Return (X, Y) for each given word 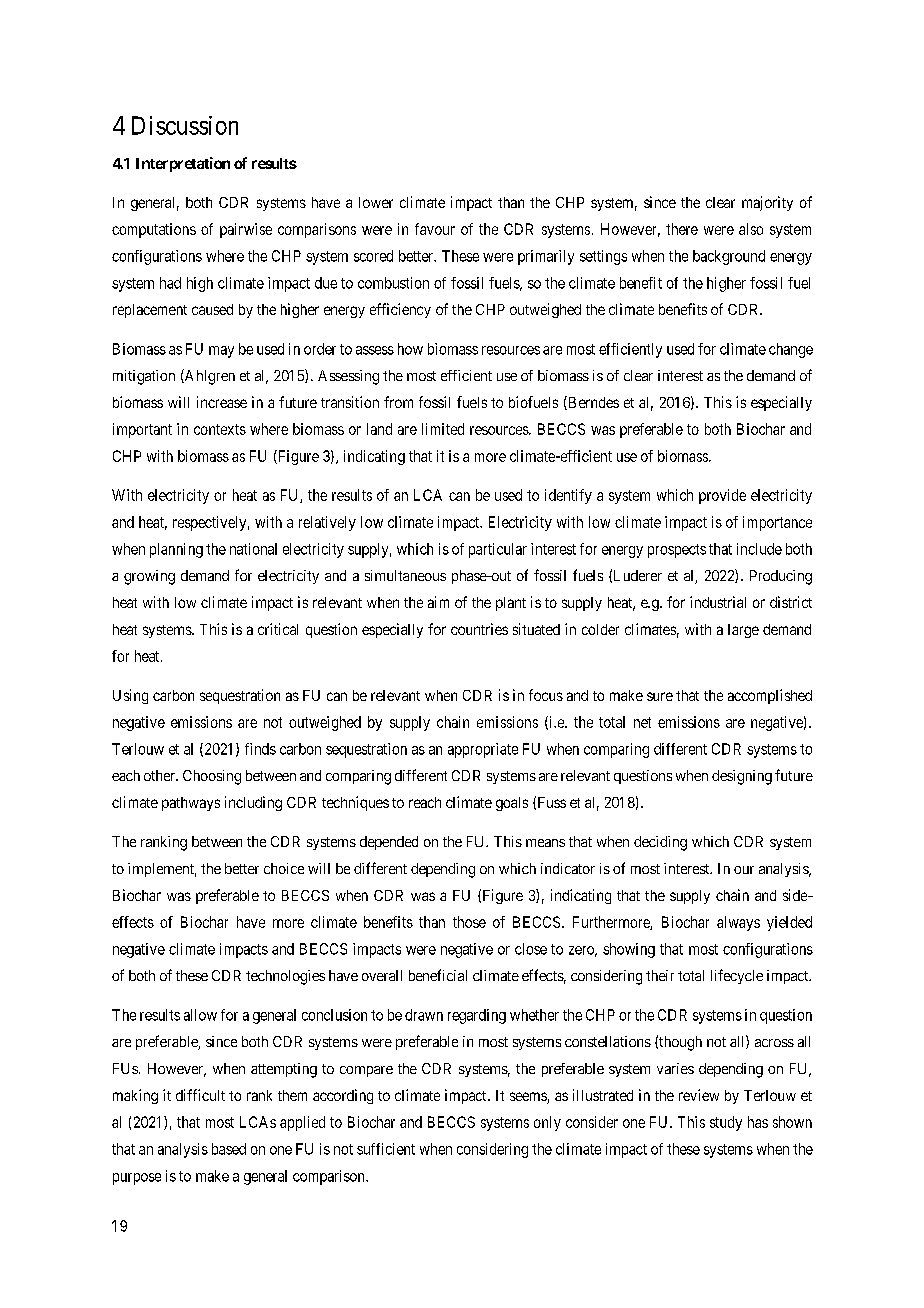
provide (722, 496)
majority (767, 203)
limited (443, 429)
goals (512, 804)
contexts (220, 429)
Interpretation (183, 164)
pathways (191, 804)
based (229, 1149)
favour (435, 229)
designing (742, 777)
